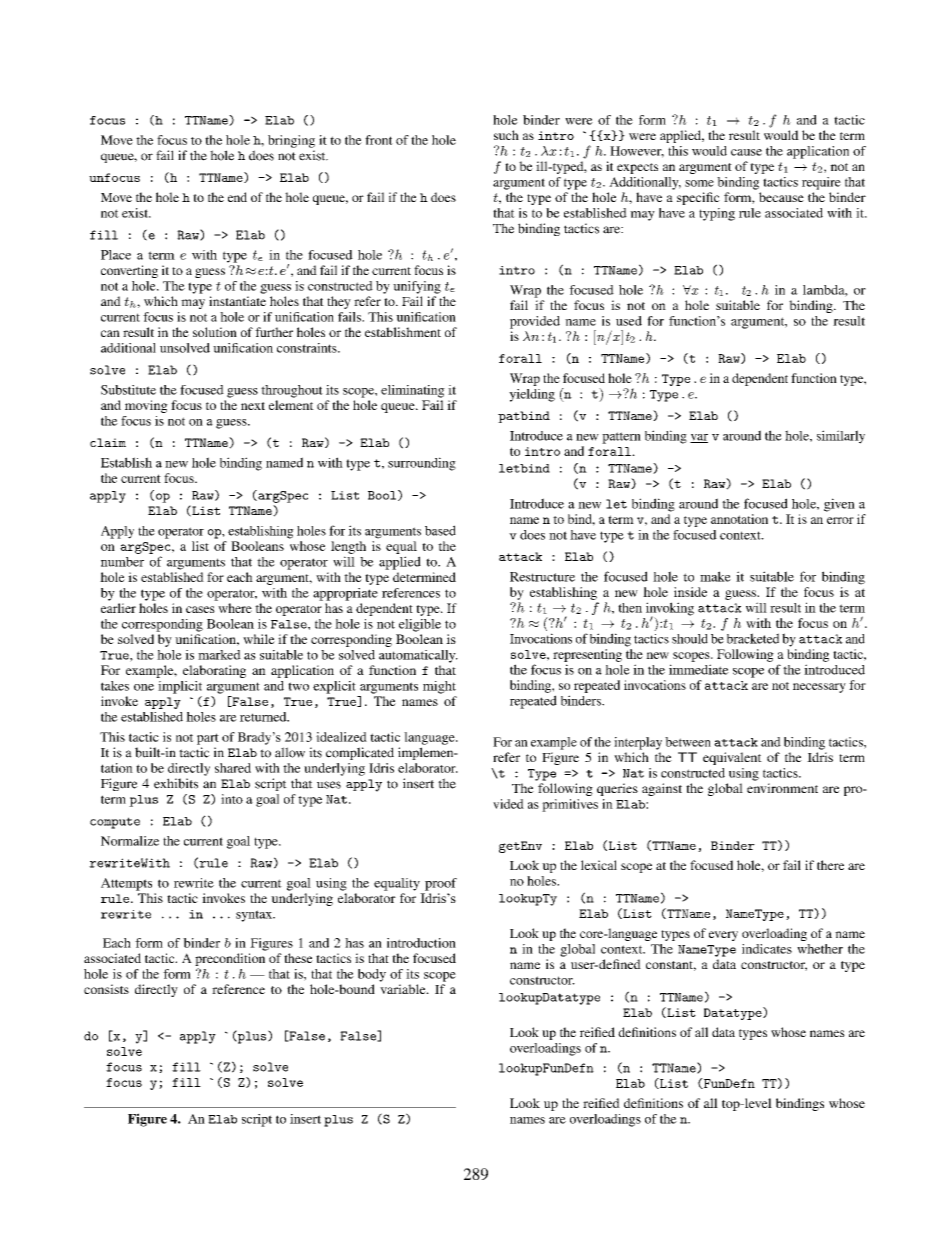 Image resolution: width=952 pixels, height=1233 pixels. What do you see at coordinates (291, 141) in the screenshot?
I see `bringing` at bounding box center [291, 141].
